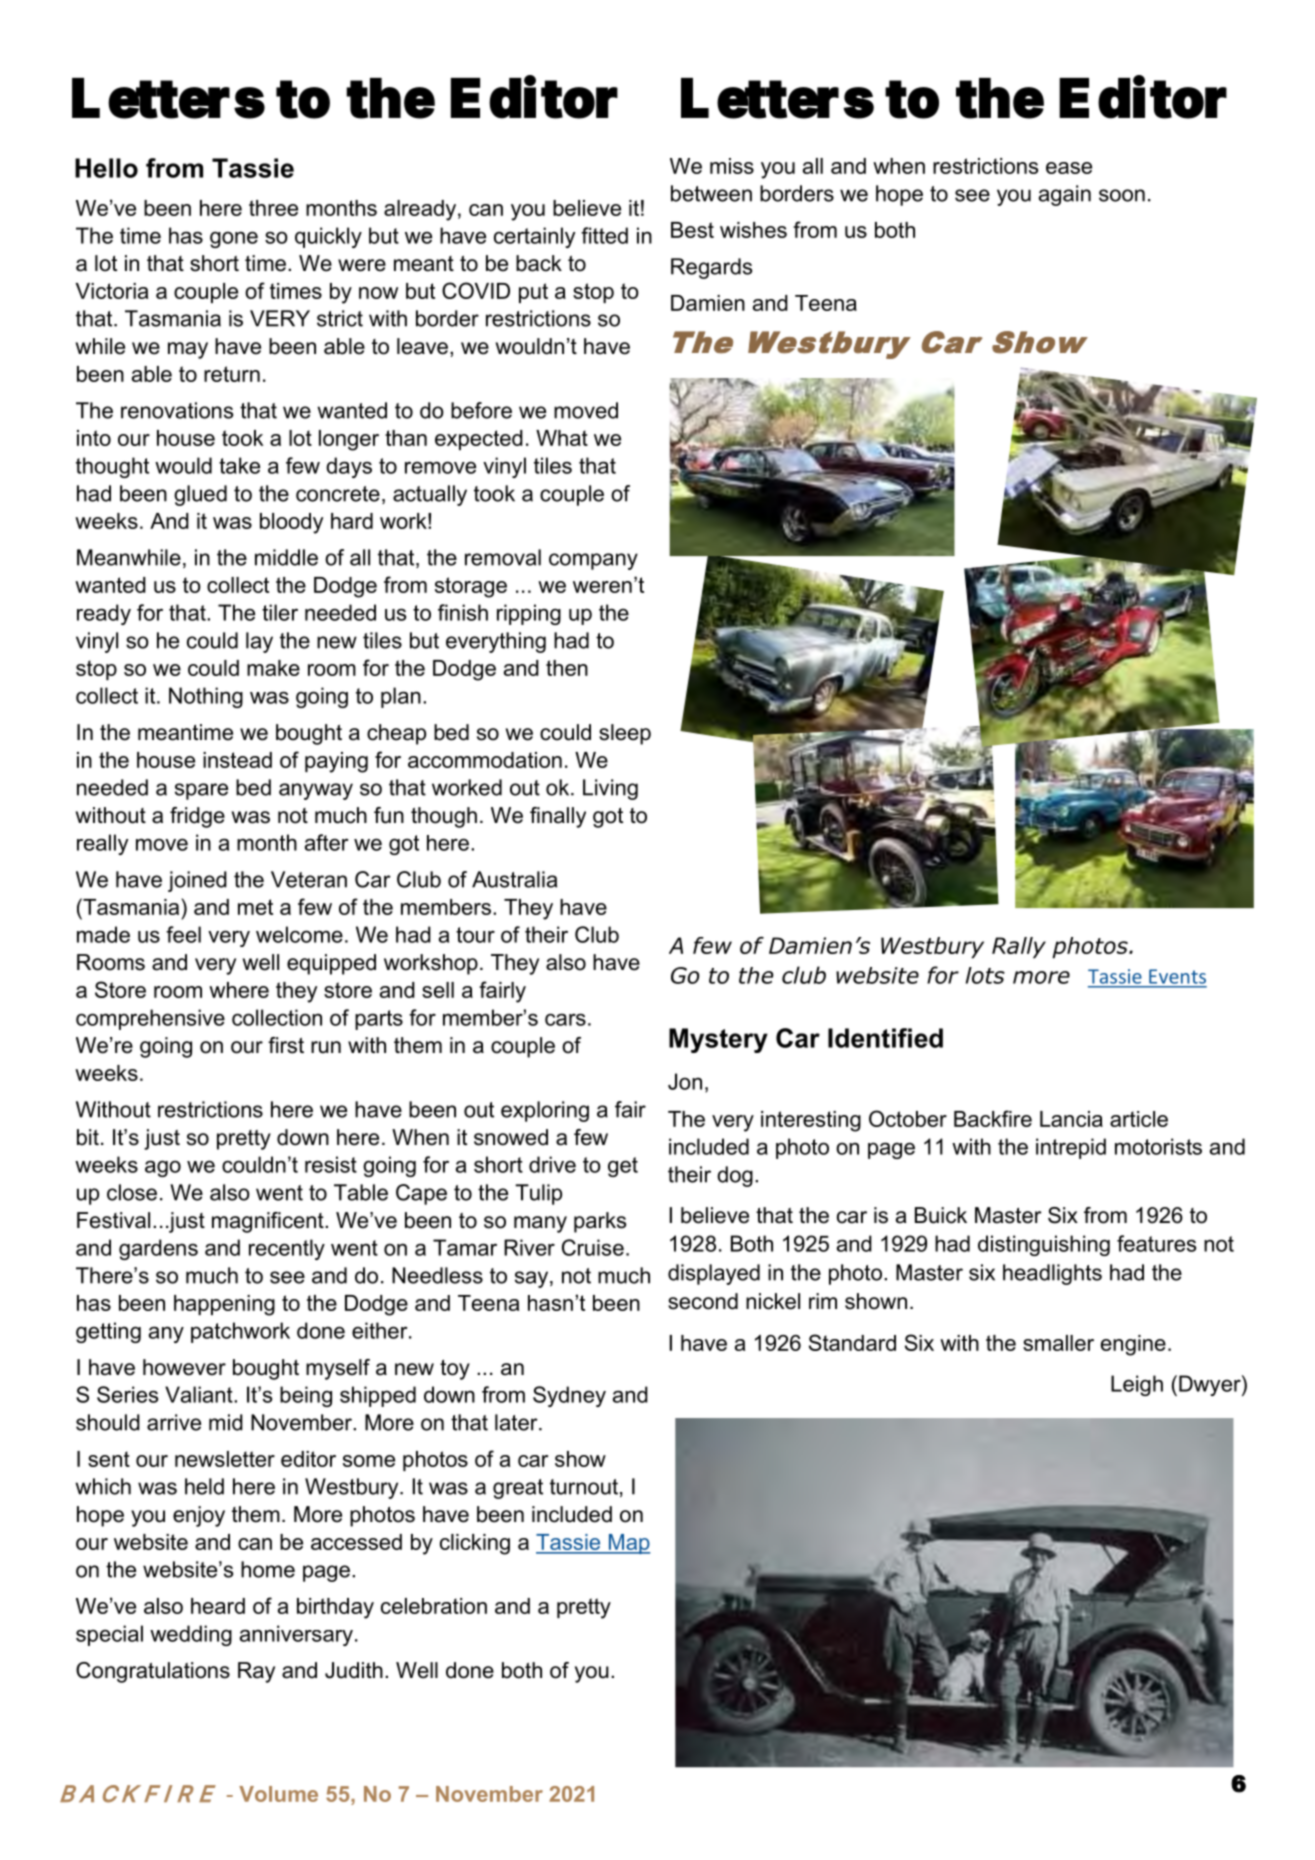  Describe the element at coordinates (584, 1487) in the screenshot. I see `turnout` at that location.
